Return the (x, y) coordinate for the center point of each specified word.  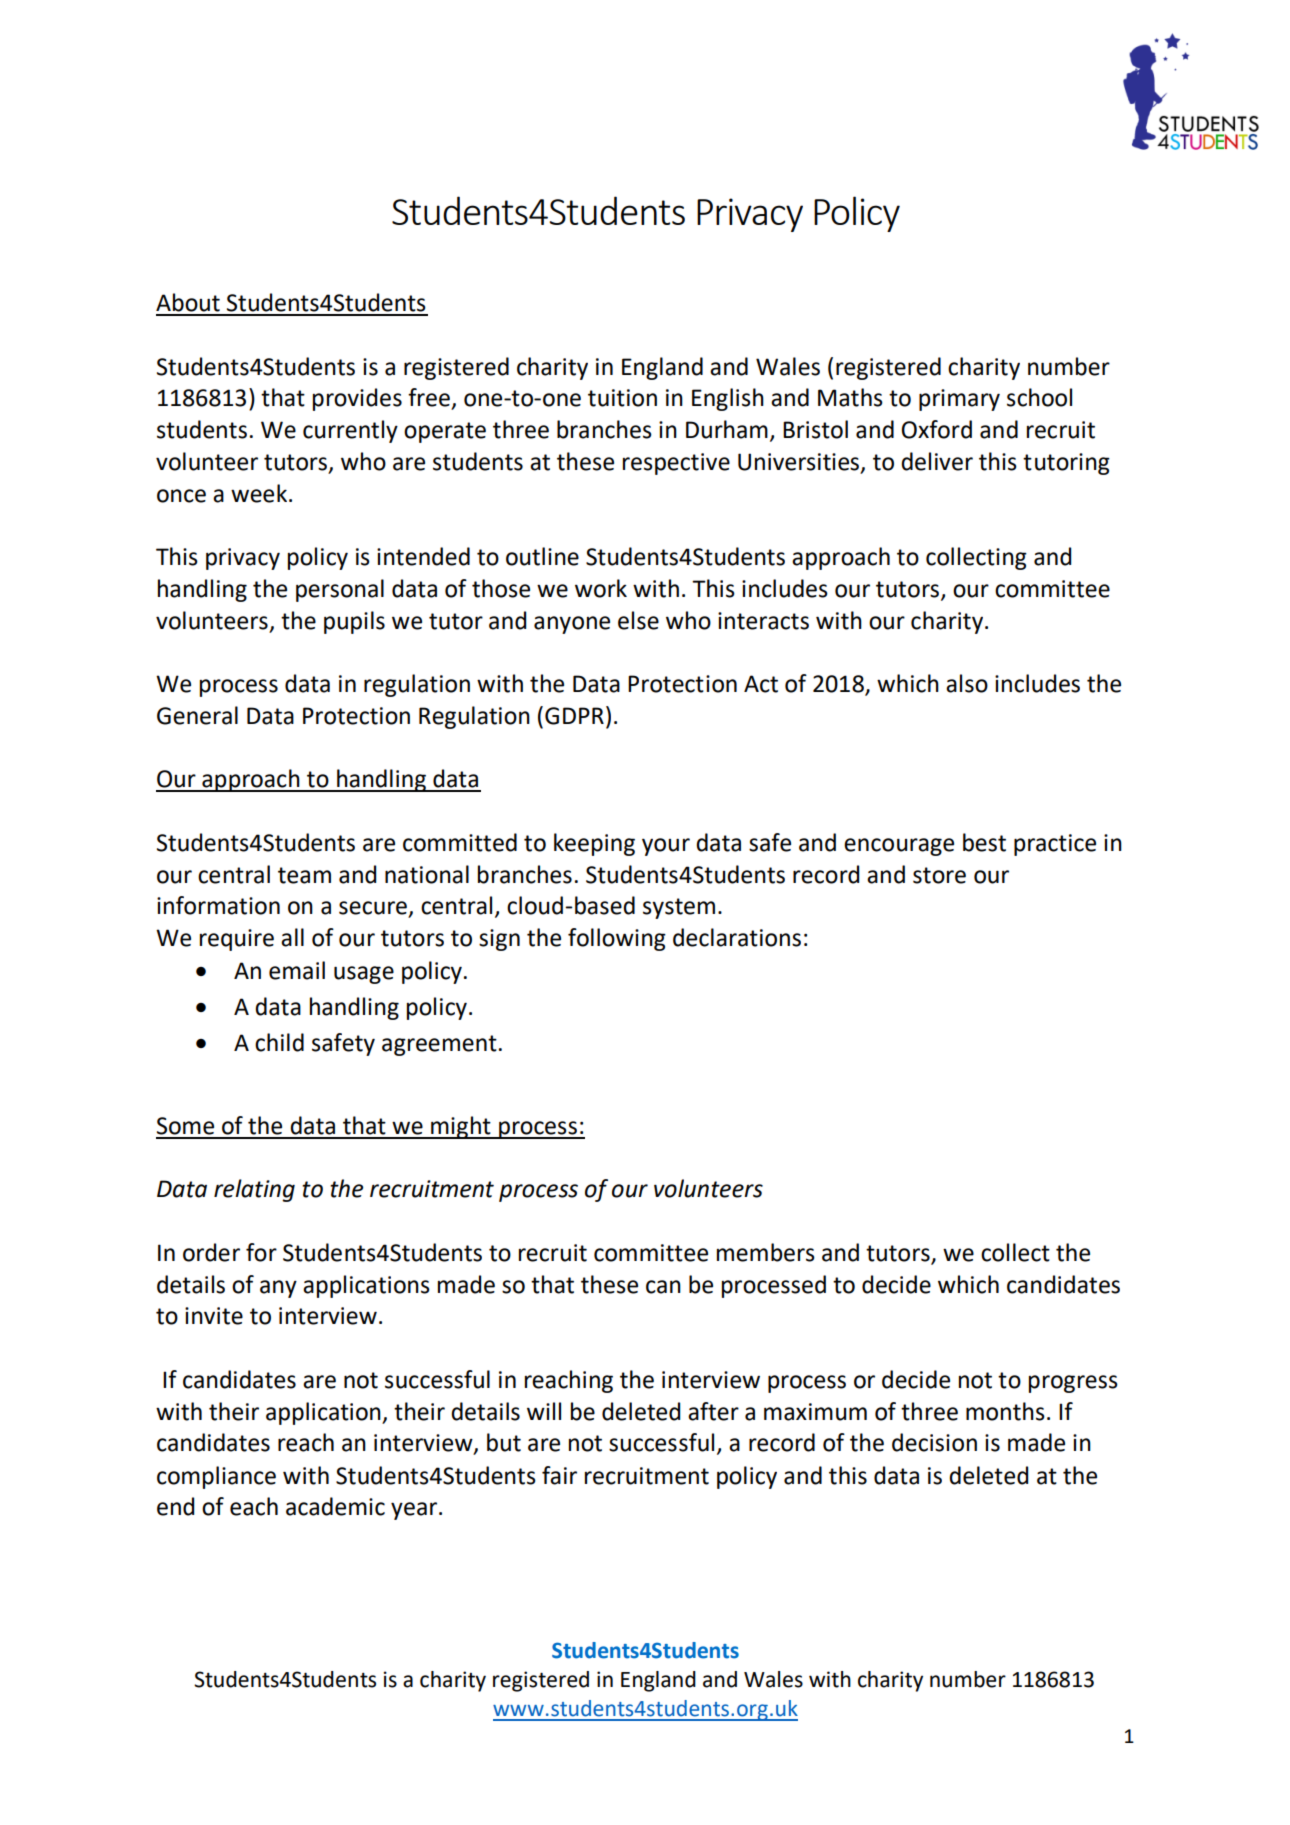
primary (959, 400)
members (766, 1252)
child (279, 1042)
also (967, 683)
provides (357, 399)
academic (335, 1506)
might (461, 1127)
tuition (622, 398)
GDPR (574, 716)
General (197, 715)
